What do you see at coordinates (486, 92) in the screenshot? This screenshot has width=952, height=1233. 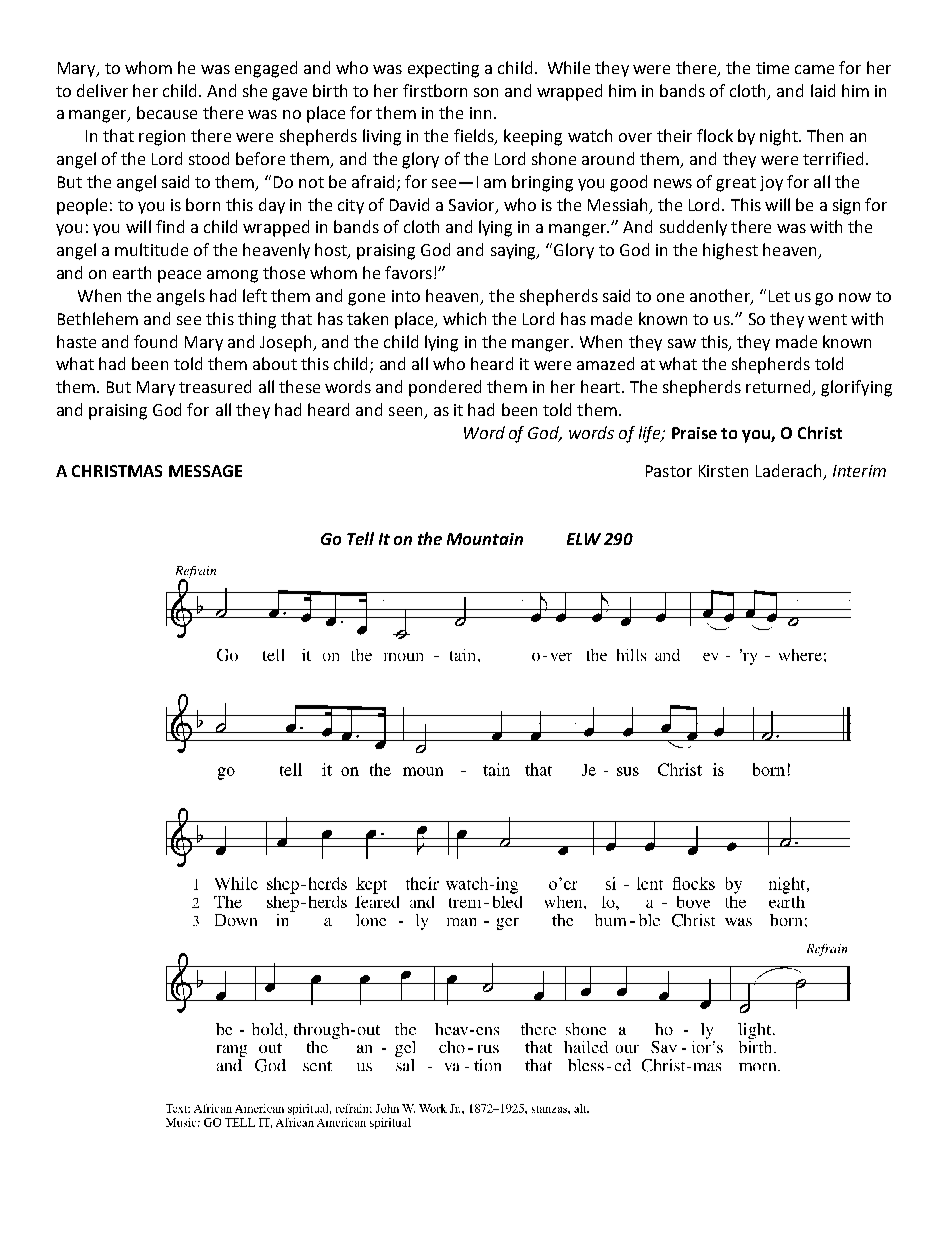 I see `son` at bounding box center [486, 92].
